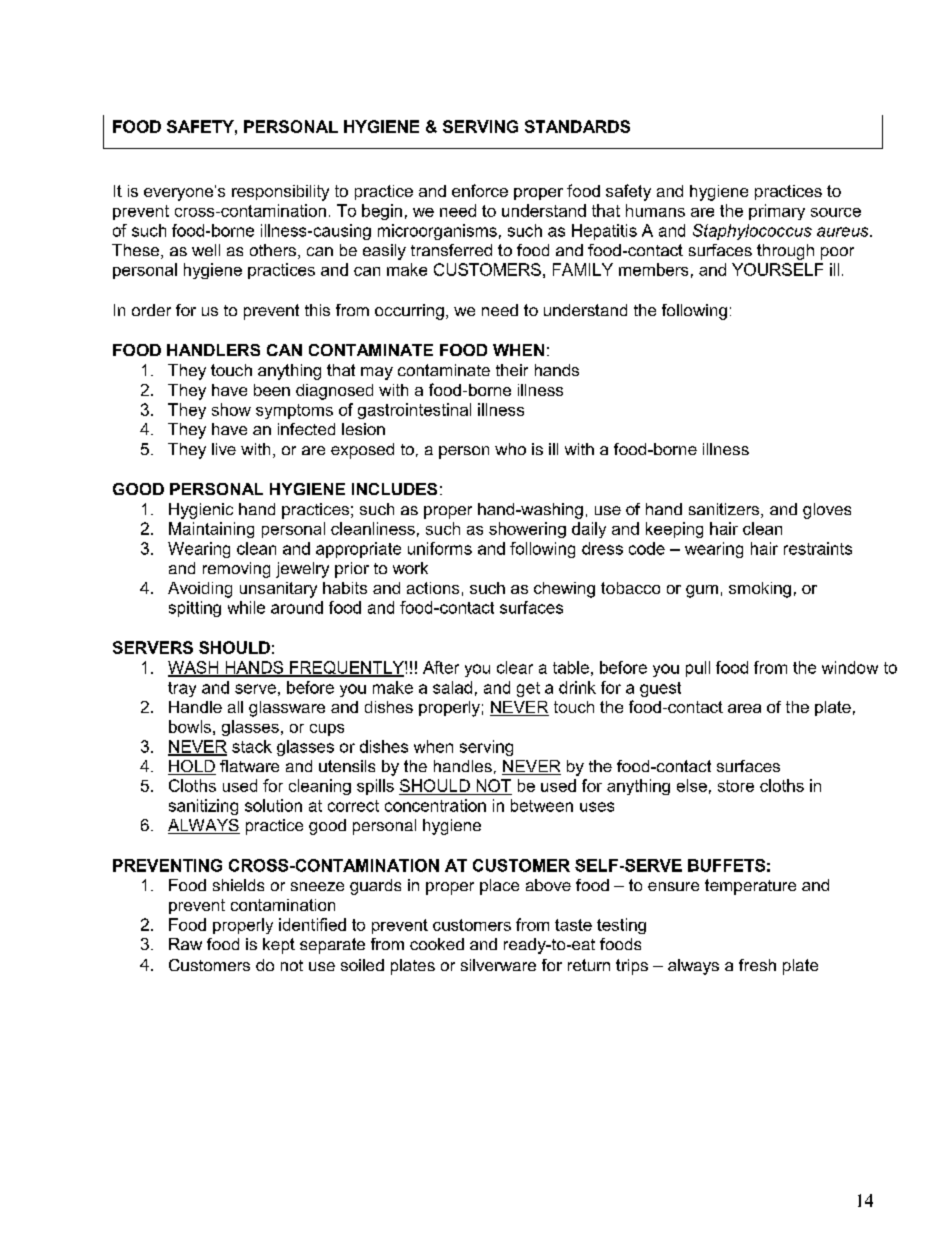 This screenshot has height=1233, width=952. I want to click on fresh, so click(757, 965).
